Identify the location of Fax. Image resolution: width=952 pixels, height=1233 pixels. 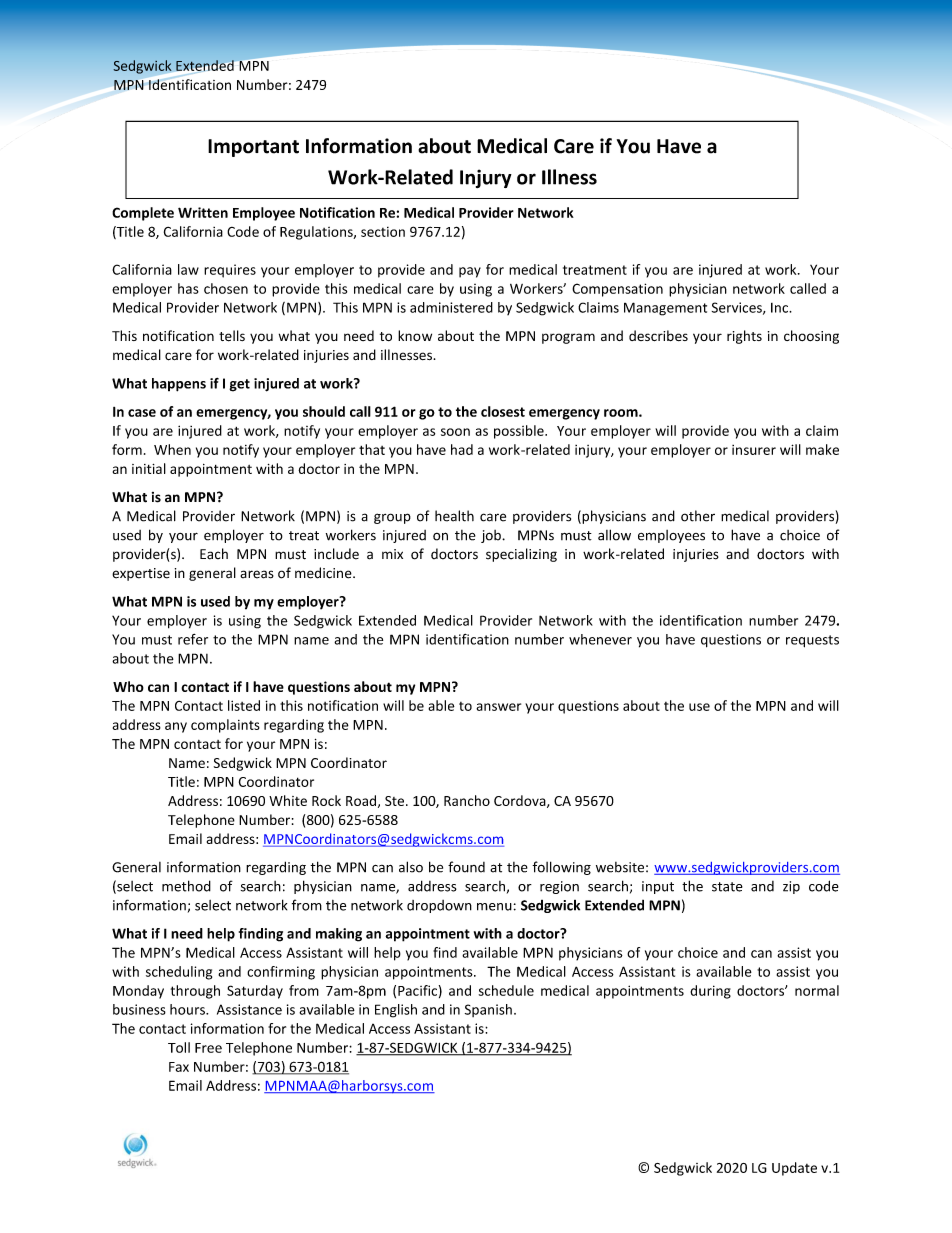
(179, 1067).
